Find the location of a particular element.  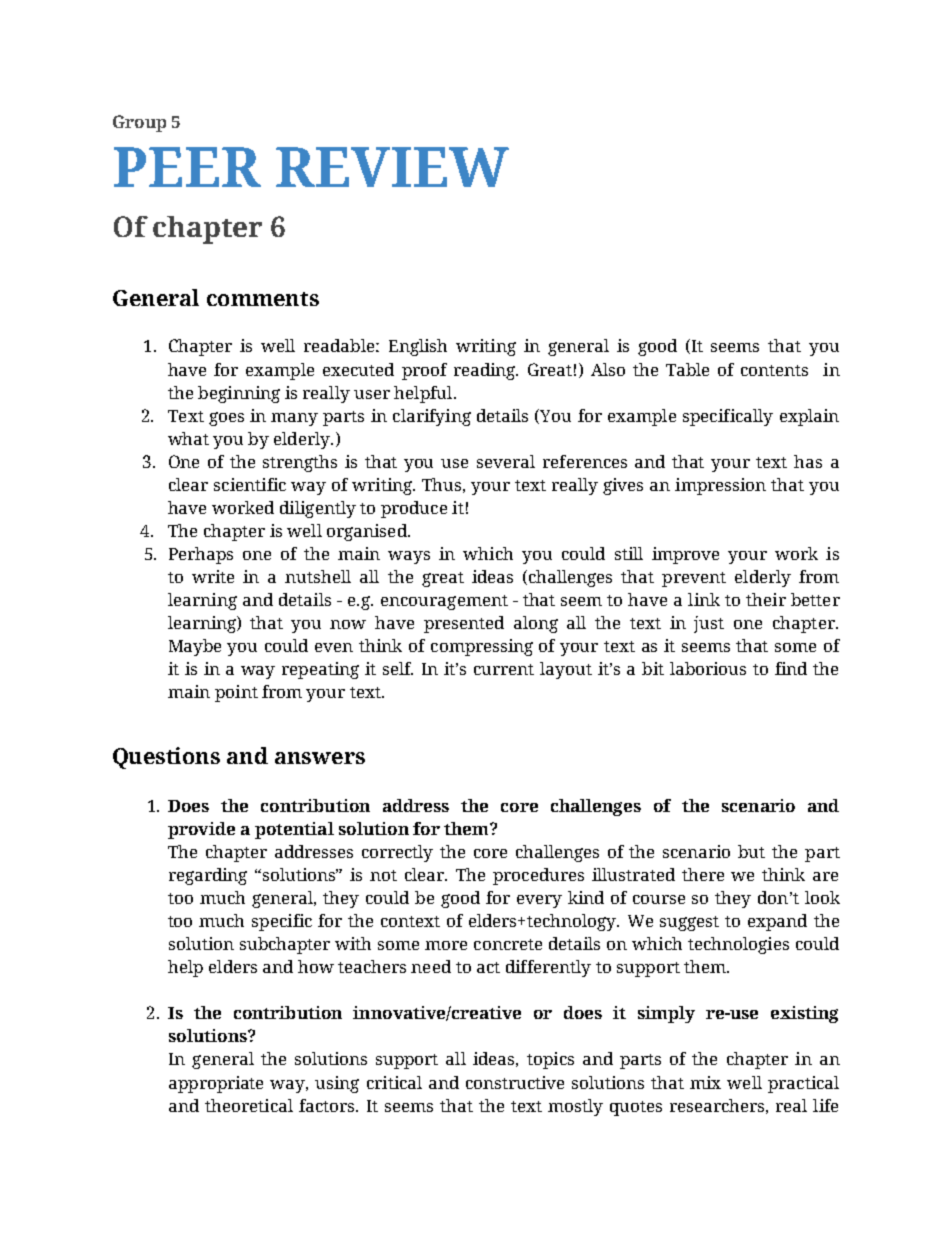

several is located at coordinates (506, 461).
